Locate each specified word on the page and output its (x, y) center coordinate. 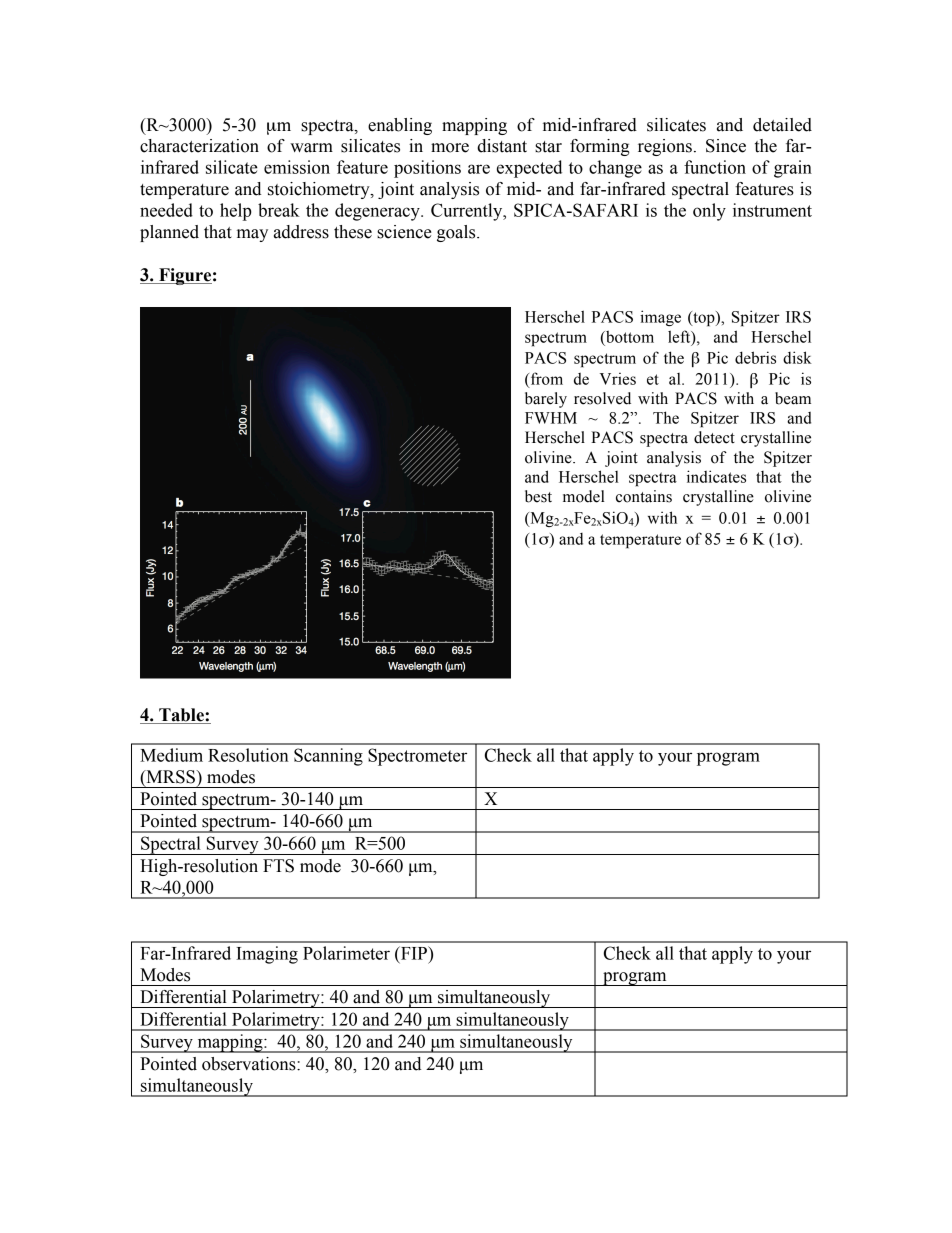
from (545, 379)
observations (250, 1064)
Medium (171, 755)
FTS (278, 866)
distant (502, 146)
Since (726, 146)
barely (546, 400)
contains (644, 496)
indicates (716, 476)
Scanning (328, 757)
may (252, 235)
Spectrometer (417, 757)
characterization (199, 146)
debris (755, 357)
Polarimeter (346, 953)
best (538, 496)
